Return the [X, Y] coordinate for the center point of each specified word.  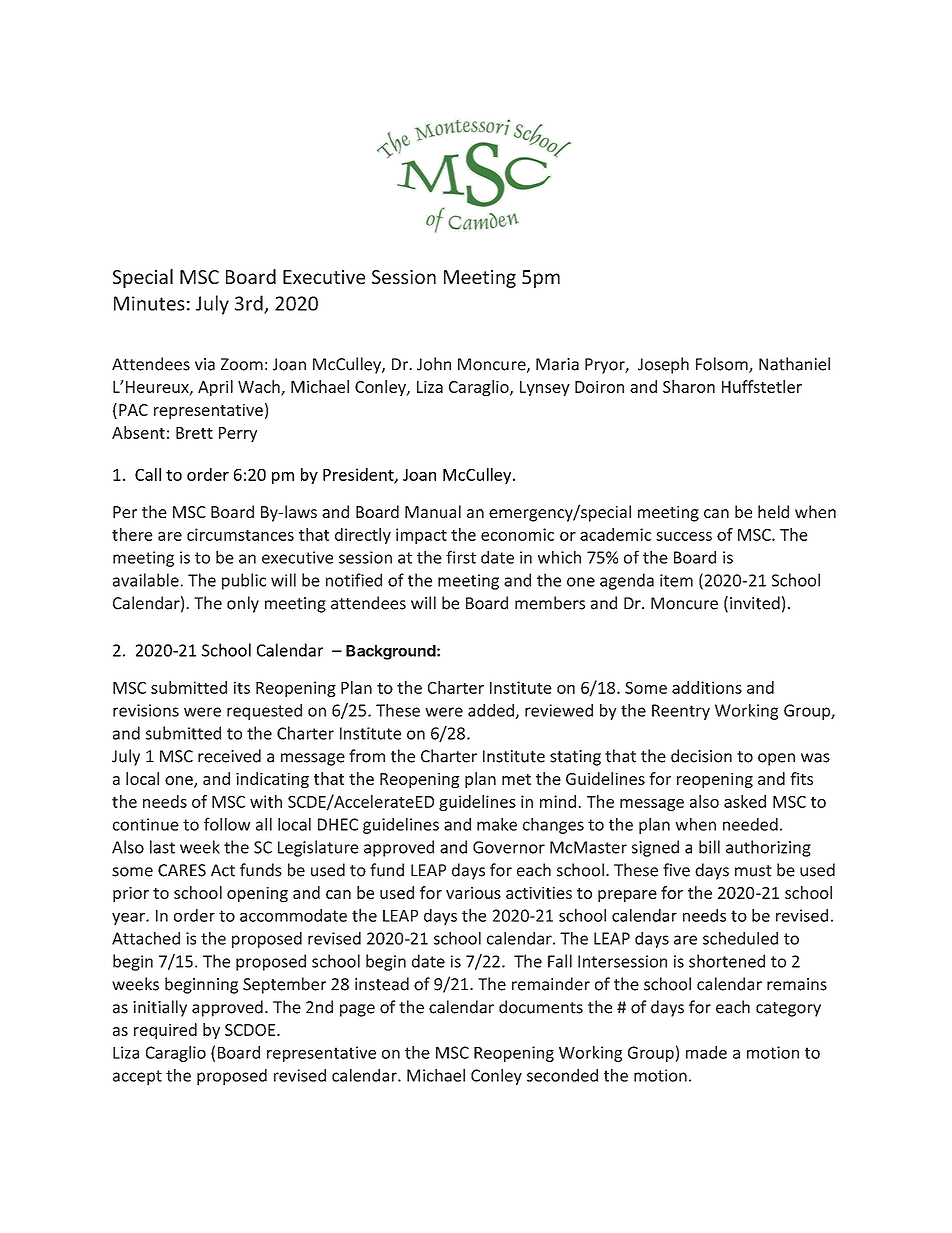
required [165, 1031]
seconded [562, 1075]
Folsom [723, 365]
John [434, 364]
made [706, 1052]
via [205, 364]
